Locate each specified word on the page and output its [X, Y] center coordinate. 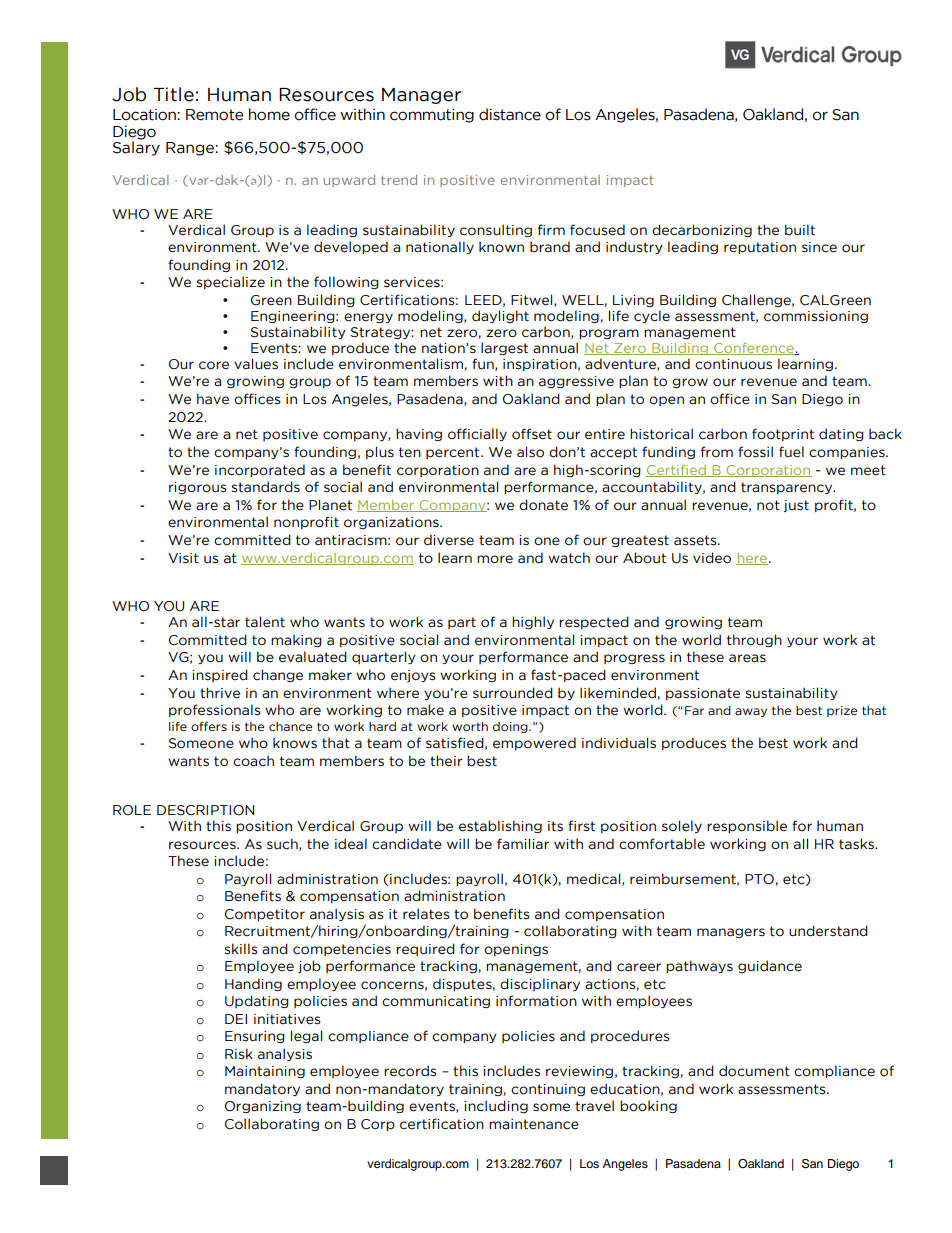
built [800, 230]
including [496, 1106]
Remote [215, 115]
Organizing [263, 1107]
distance [510, 114]
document [754, 1071]
